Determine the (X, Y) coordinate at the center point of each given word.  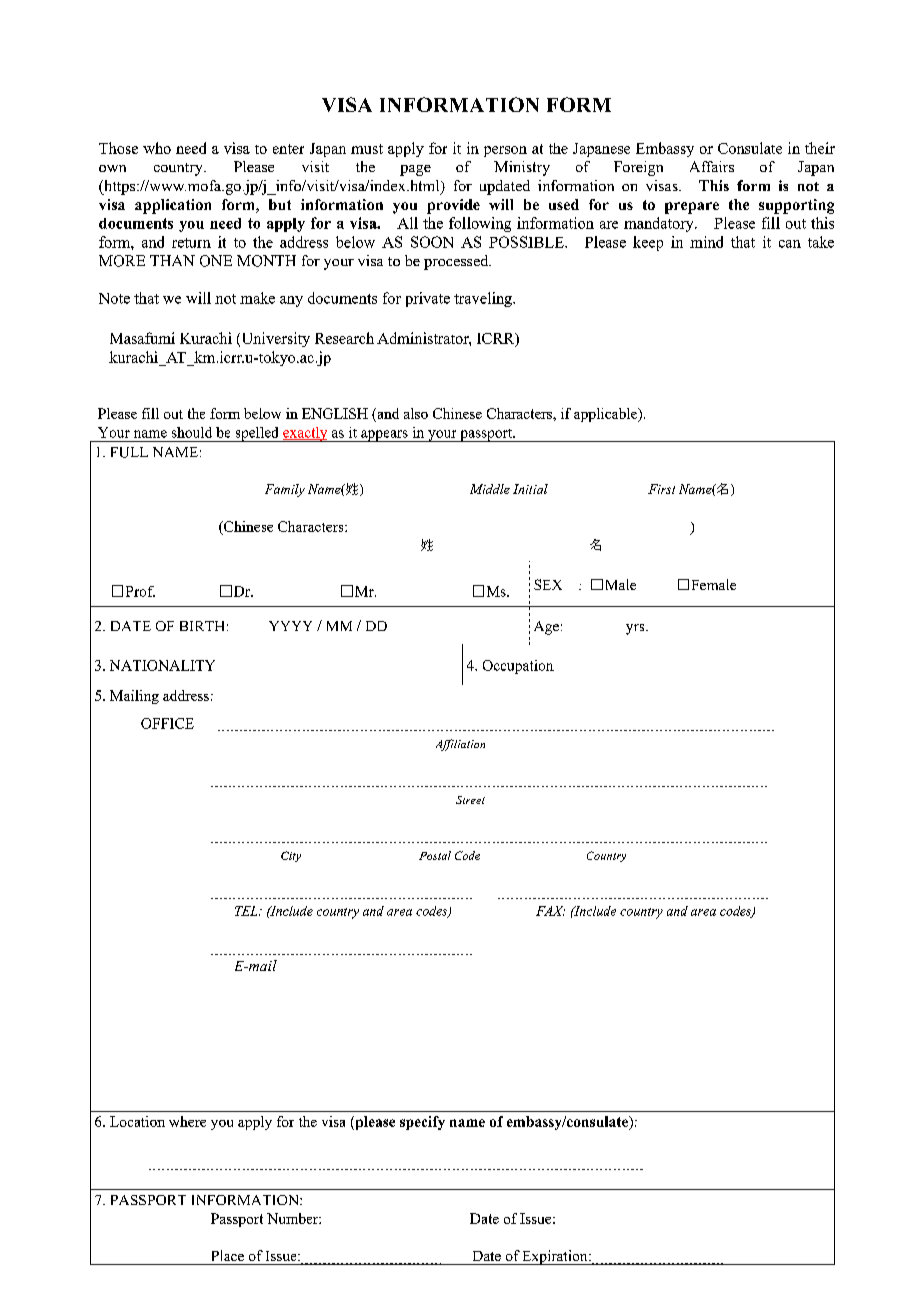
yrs (636, 629)
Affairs (712, 166)
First (661, 489)
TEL (247, 911)
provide (453, 206)
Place (228, 1255)
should (192, 432)
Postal (435, 855)
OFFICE (167, 723)
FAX (550, 911)
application (173, 206)
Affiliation (460, 745)
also (416, 413)
